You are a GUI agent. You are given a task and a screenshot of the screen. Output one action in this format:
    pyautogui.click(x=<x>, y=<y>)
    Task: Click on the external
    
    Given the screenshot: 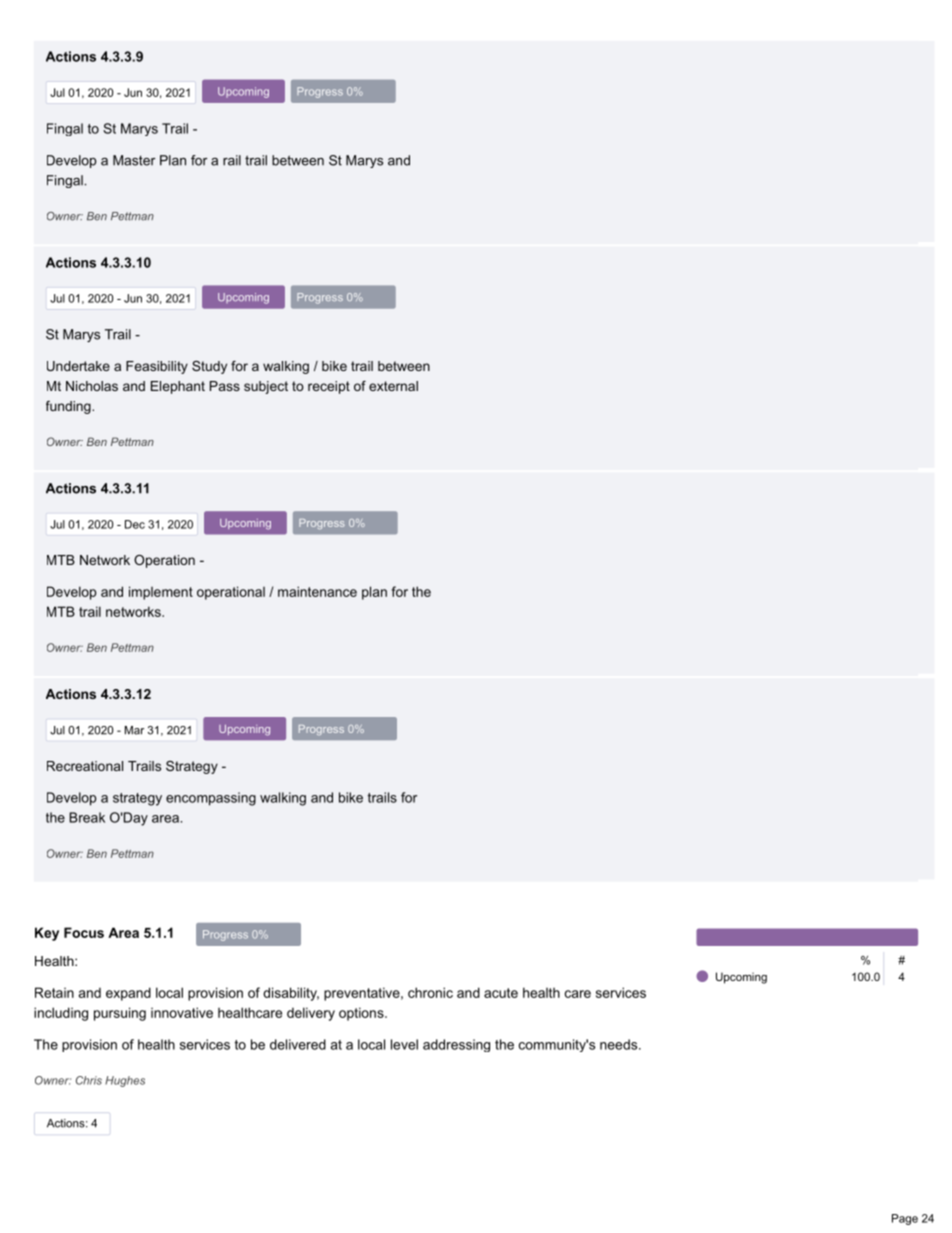 What is the action you would take?
    pyautogui.click(x=393, y=386)
